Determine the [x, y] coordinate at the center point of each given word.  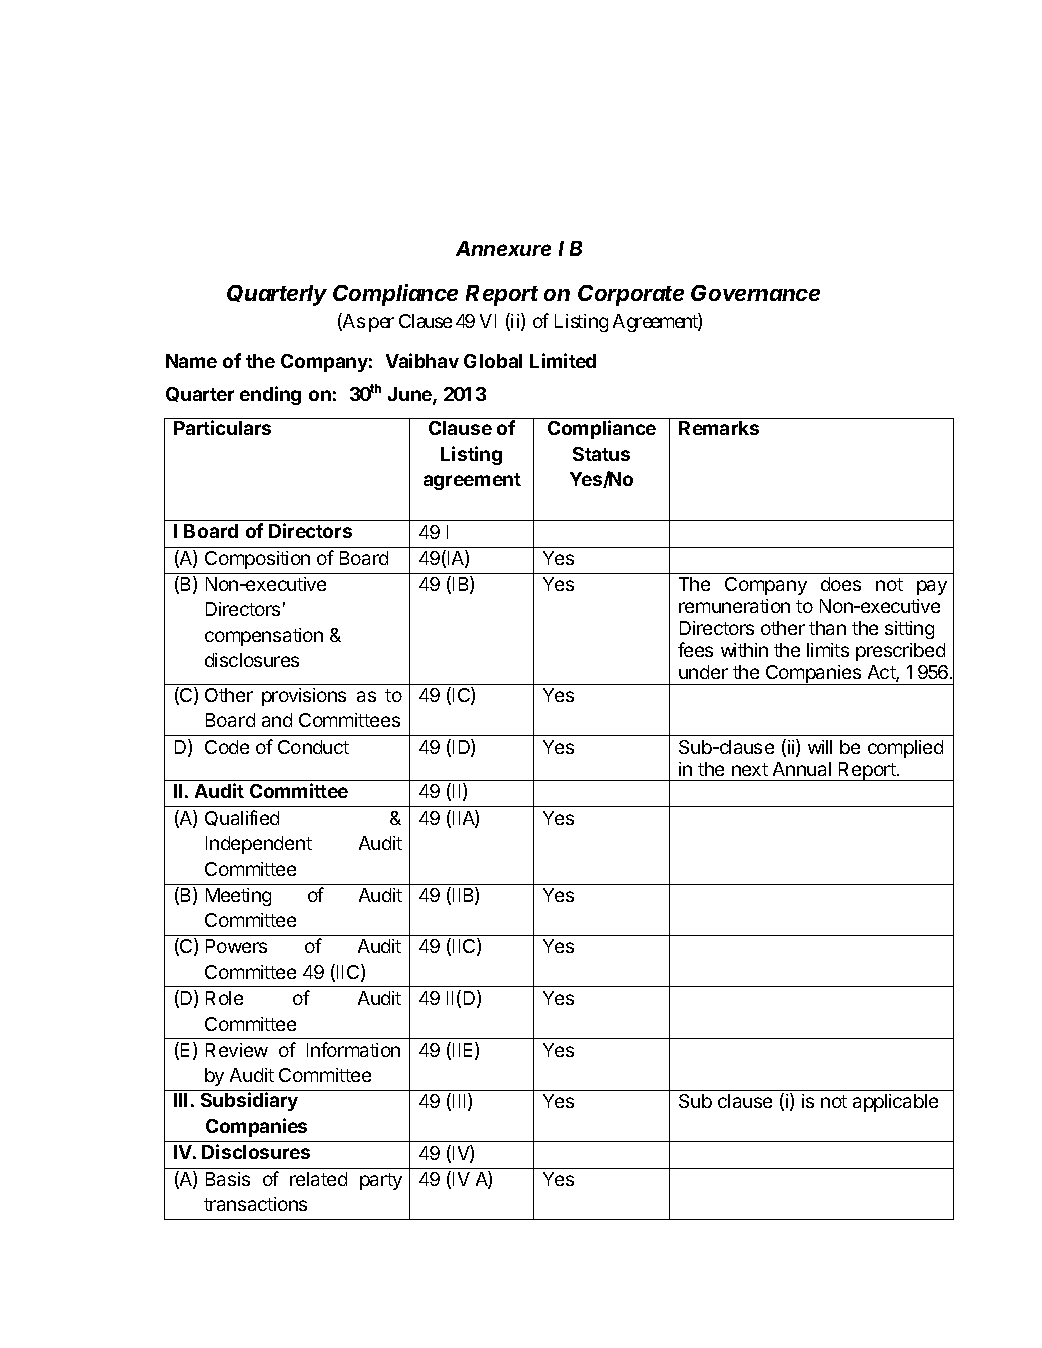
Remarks [719, 428]
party [381, 1181]
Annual [802, 769]
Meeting [238, 897]
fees [695, 649]
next [750, 769]
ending [270, 395]
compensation [264, 637]
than [827, 628]
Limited [563, 360]
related [318, 1179]
